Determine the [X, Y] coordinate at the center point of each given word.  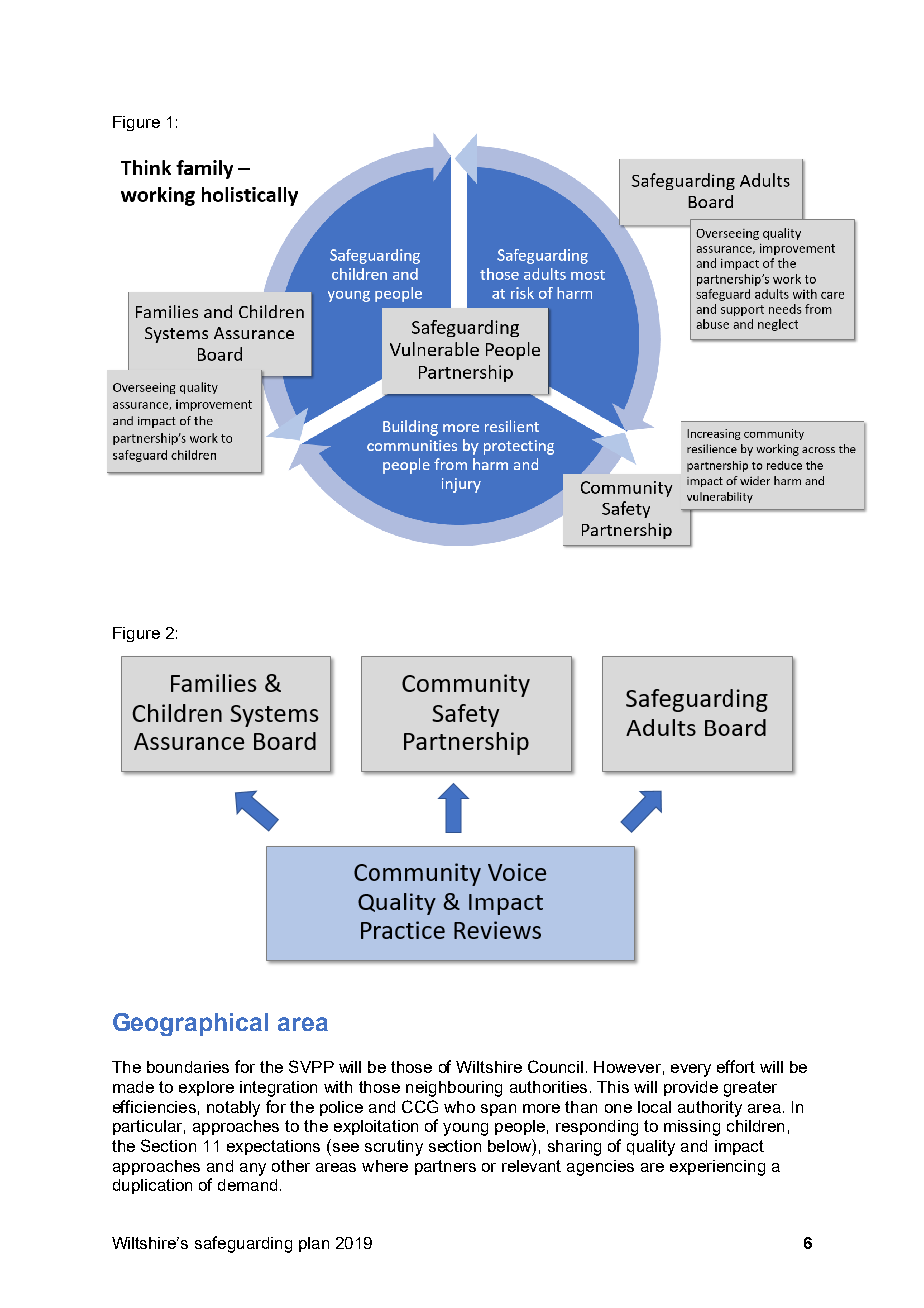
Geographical [190, 1024]
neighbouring [454, 1089]
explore [206, 1088]
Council [555, 1066]
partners [445, 1167]
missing [692, 1128]
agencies [600, 1168]
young [465, 1129]
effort [736, 1066]
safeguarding [243, 1244]
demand [247, 1185]
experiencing [717, 1168]
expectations [273, 1147]
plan [314, 1244]
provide [691, 1088]
